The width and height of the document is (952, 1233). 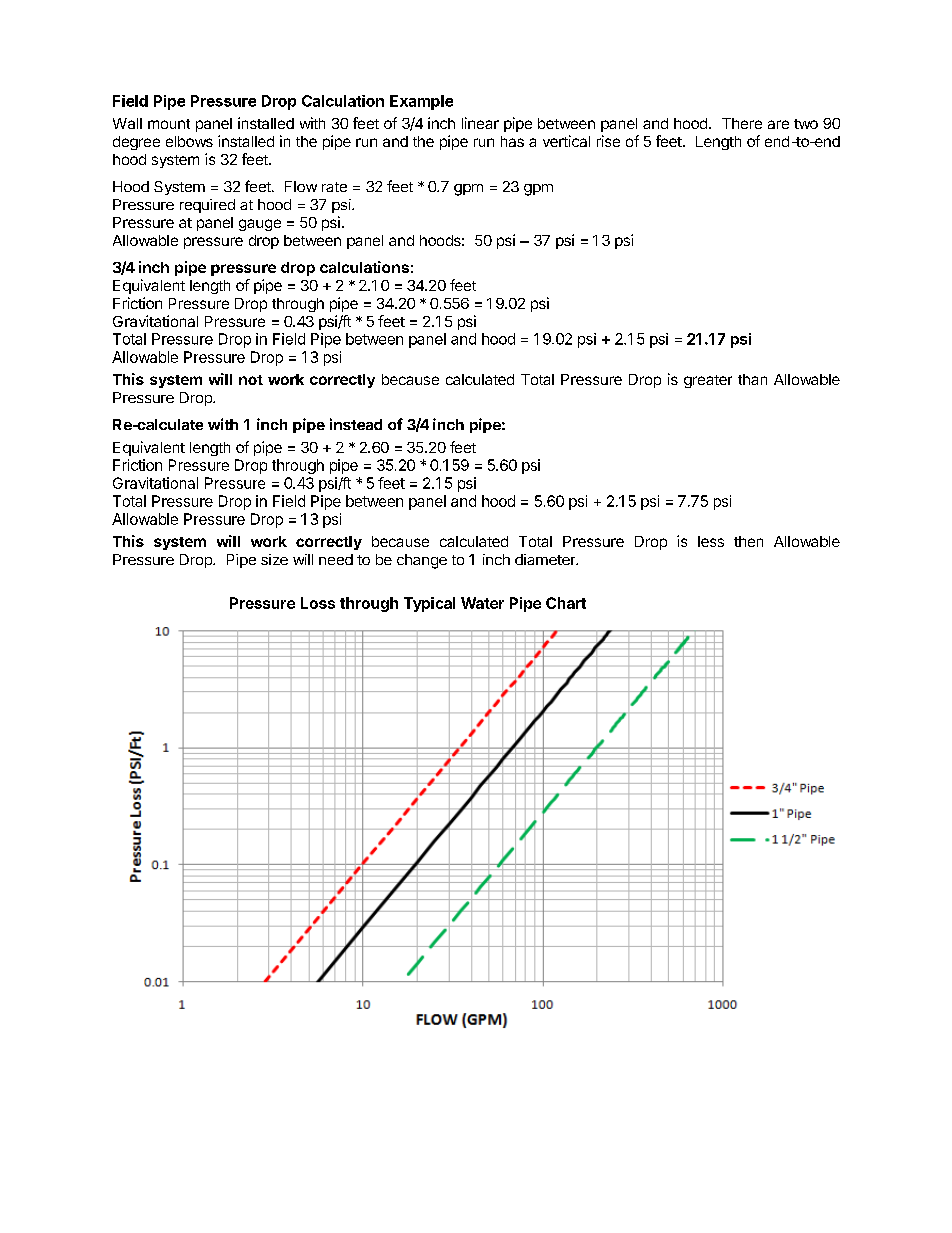 I want to click on Water, so click(x=482, y=603).
